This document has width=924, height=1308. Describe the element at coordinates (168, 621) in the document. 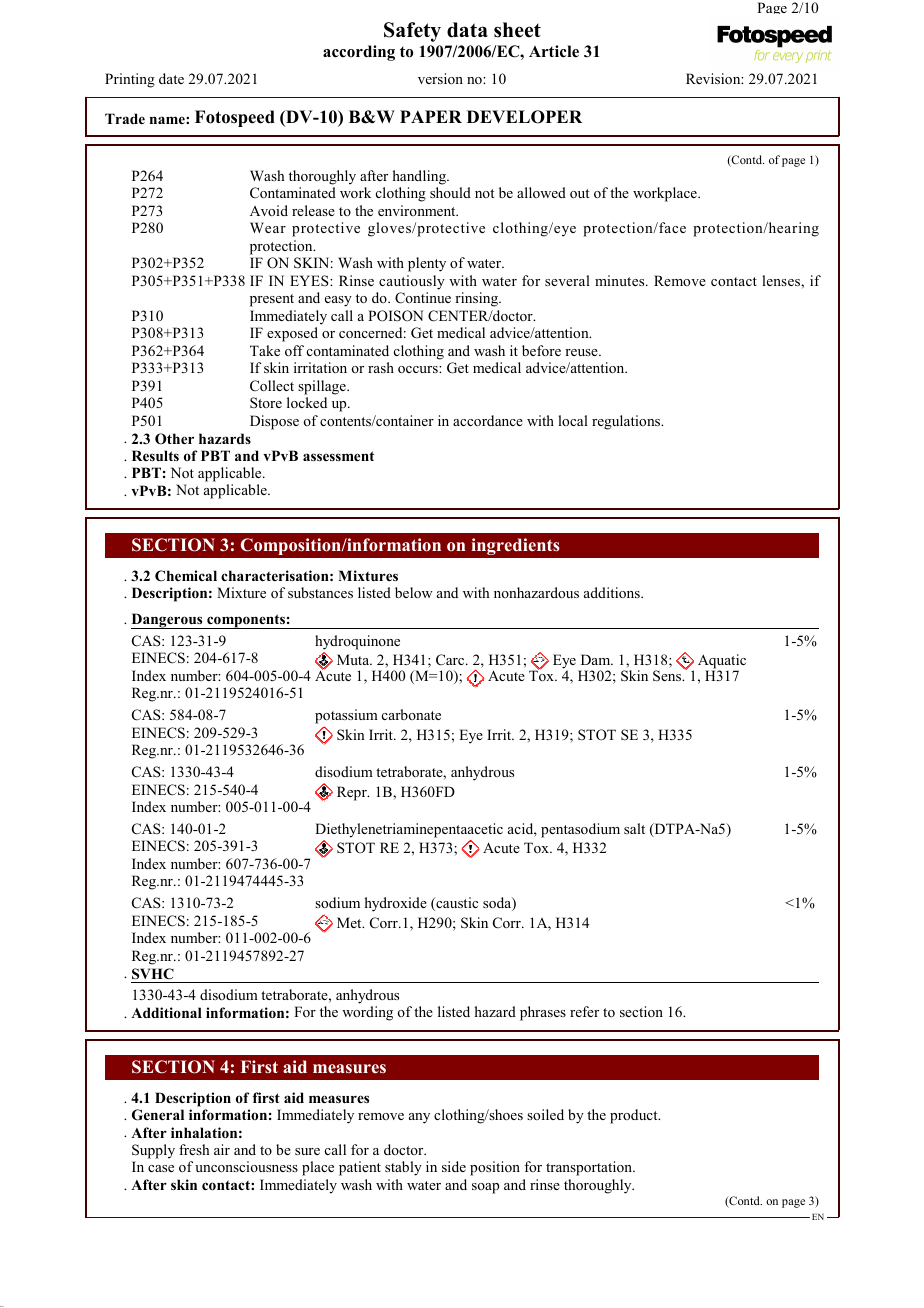

I see `Dangerous` at that location.
